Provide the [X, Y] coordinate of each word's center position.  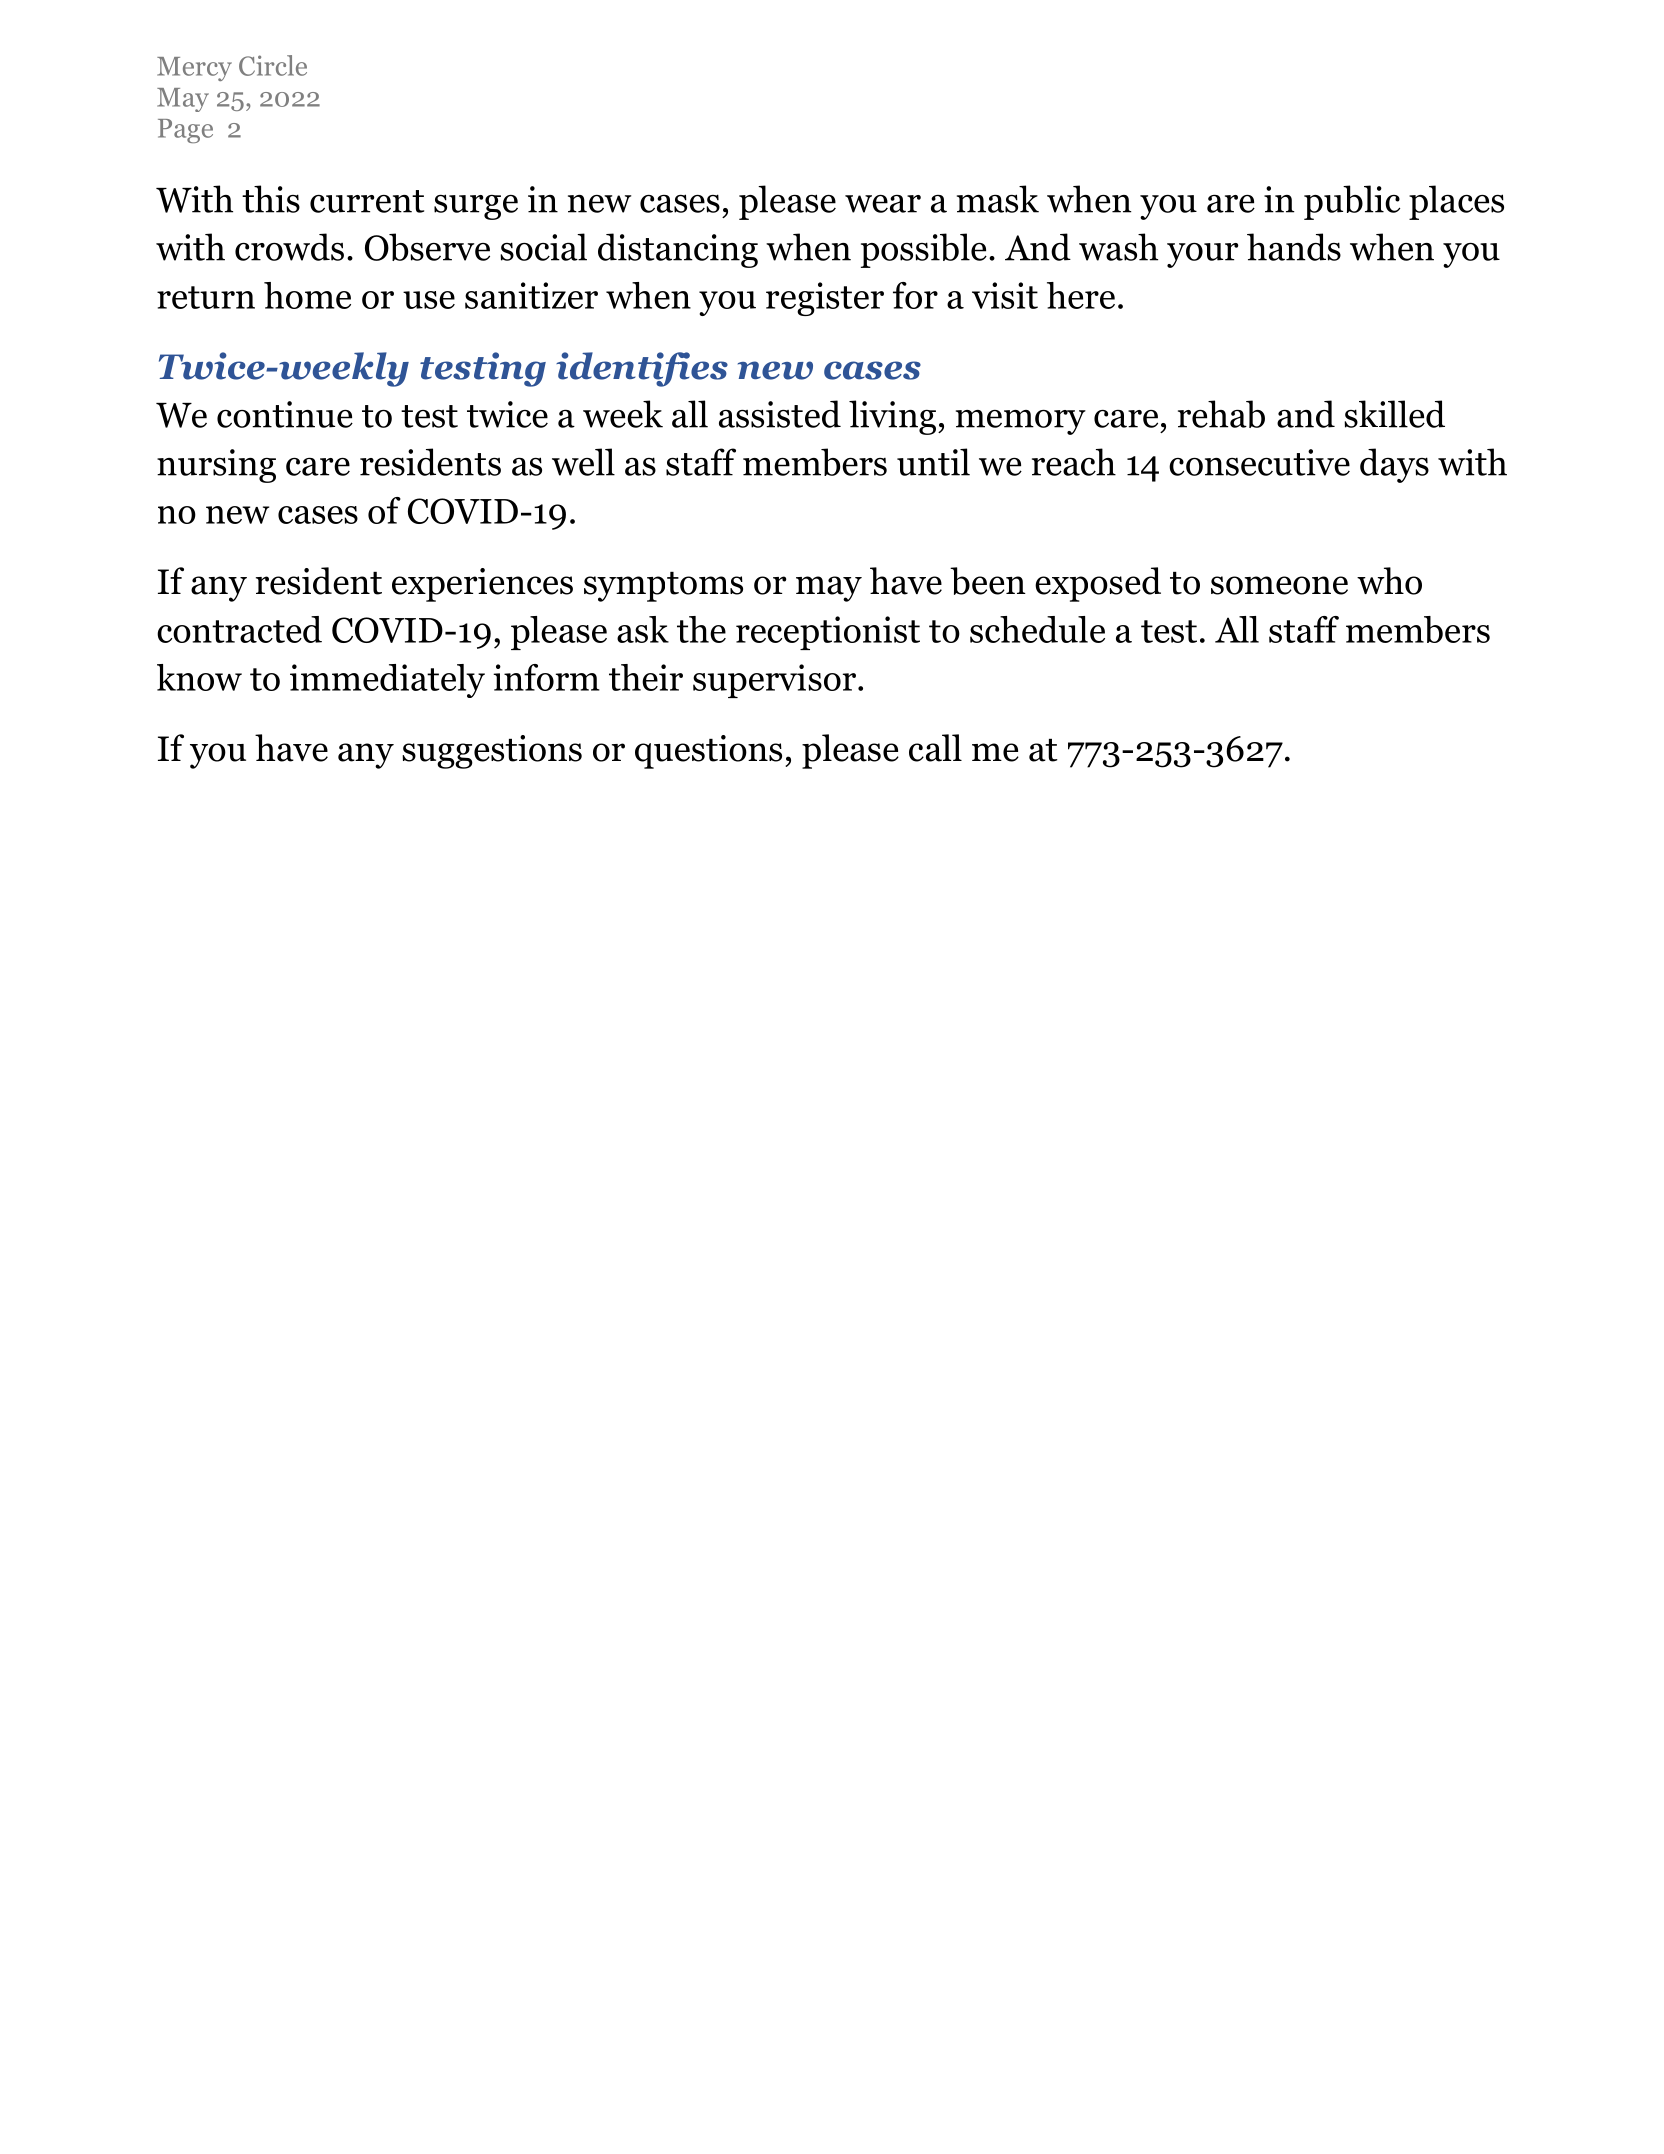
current [367, 201]
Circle [273, 65]
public [1352, 202]
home [307, 295]
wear [883, 204]
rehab [1221, 414]
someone [1279, 585]
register [825, 299]
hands [1294, 247]
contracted [239, 629]
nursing [216, 466]
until [933, 462]
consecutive [1259, 462]
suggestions [492, 752]
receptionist [828, 633]
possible [924, 250]
